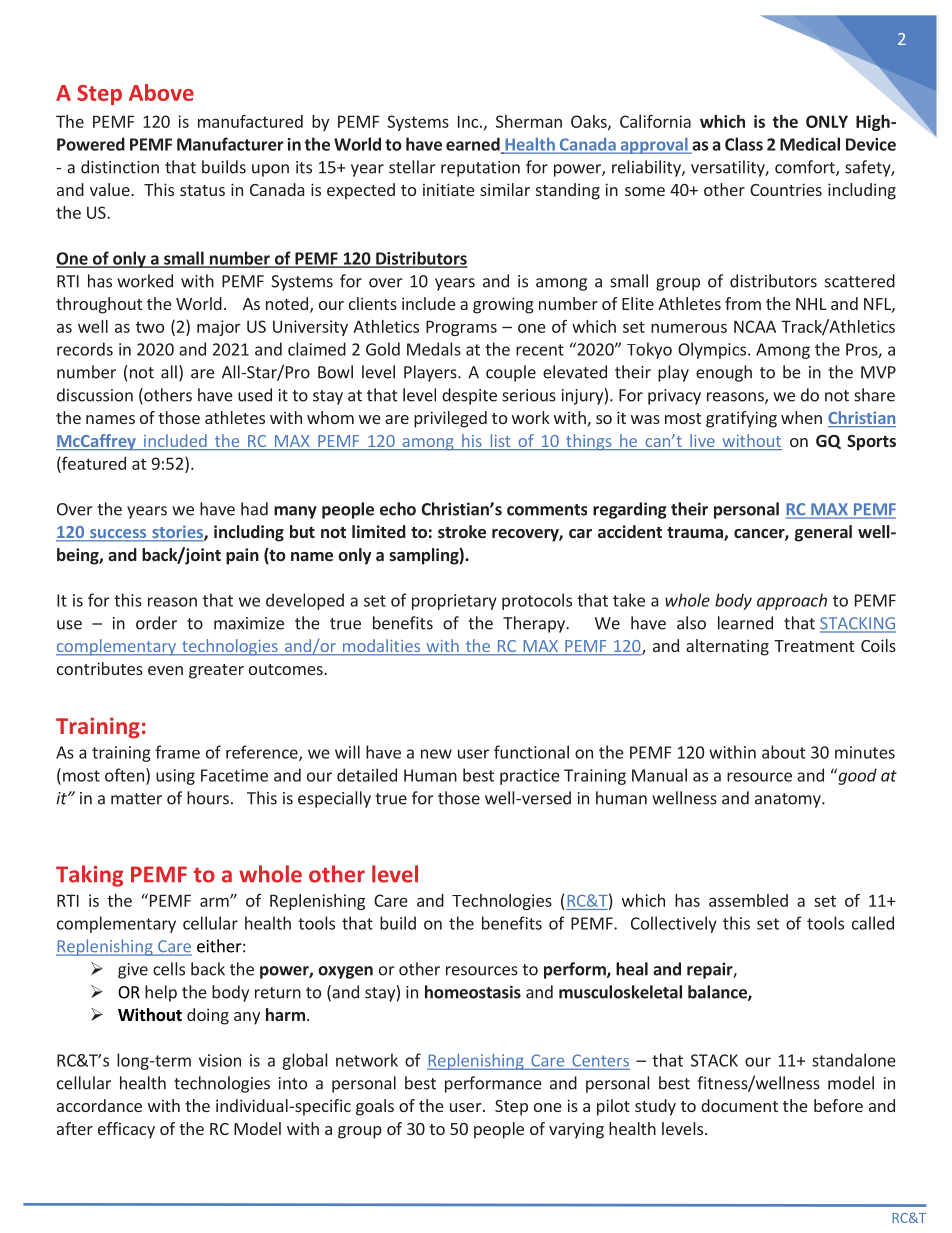 This screenshot has height=1233, width=952. I want to click on approach, so click(792, 601).
